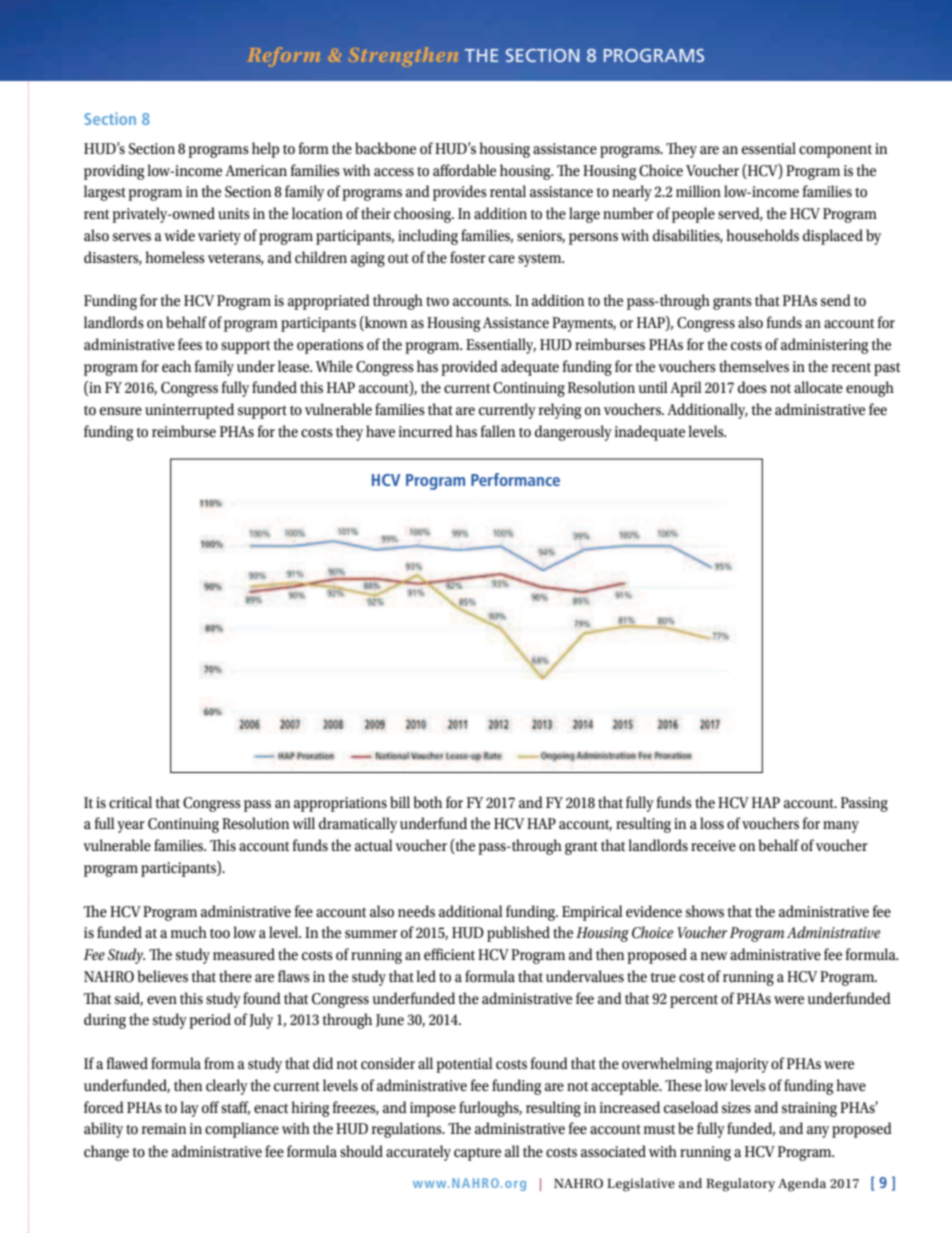 The width and height of the screenshot is (952, 1233). Describe the element at coordinates (498, 431) in the screenshot. I see `fallen` at that location.
